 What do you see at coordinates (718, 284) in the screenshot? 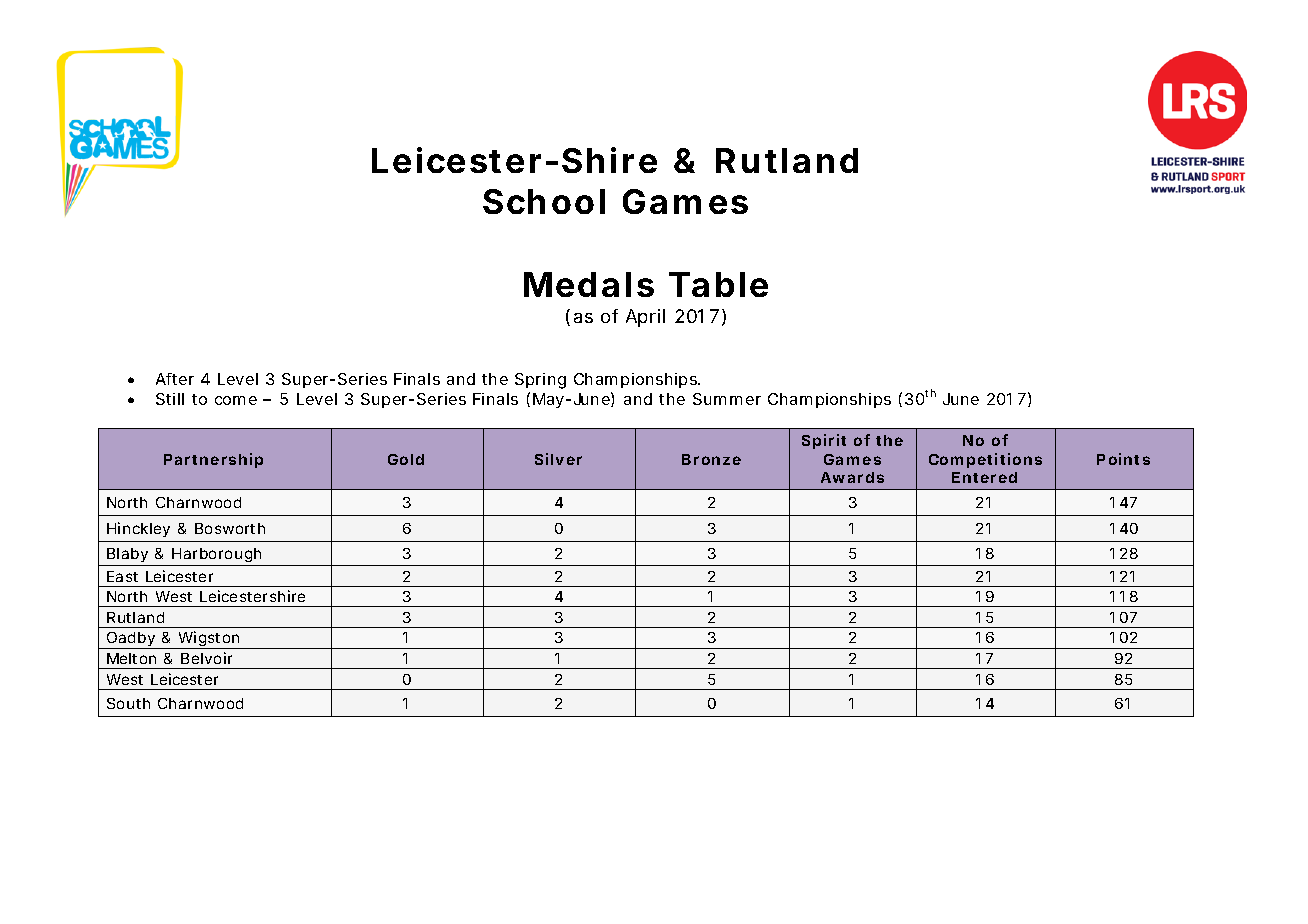
I see `Table` at bounding box center [718, 284].
